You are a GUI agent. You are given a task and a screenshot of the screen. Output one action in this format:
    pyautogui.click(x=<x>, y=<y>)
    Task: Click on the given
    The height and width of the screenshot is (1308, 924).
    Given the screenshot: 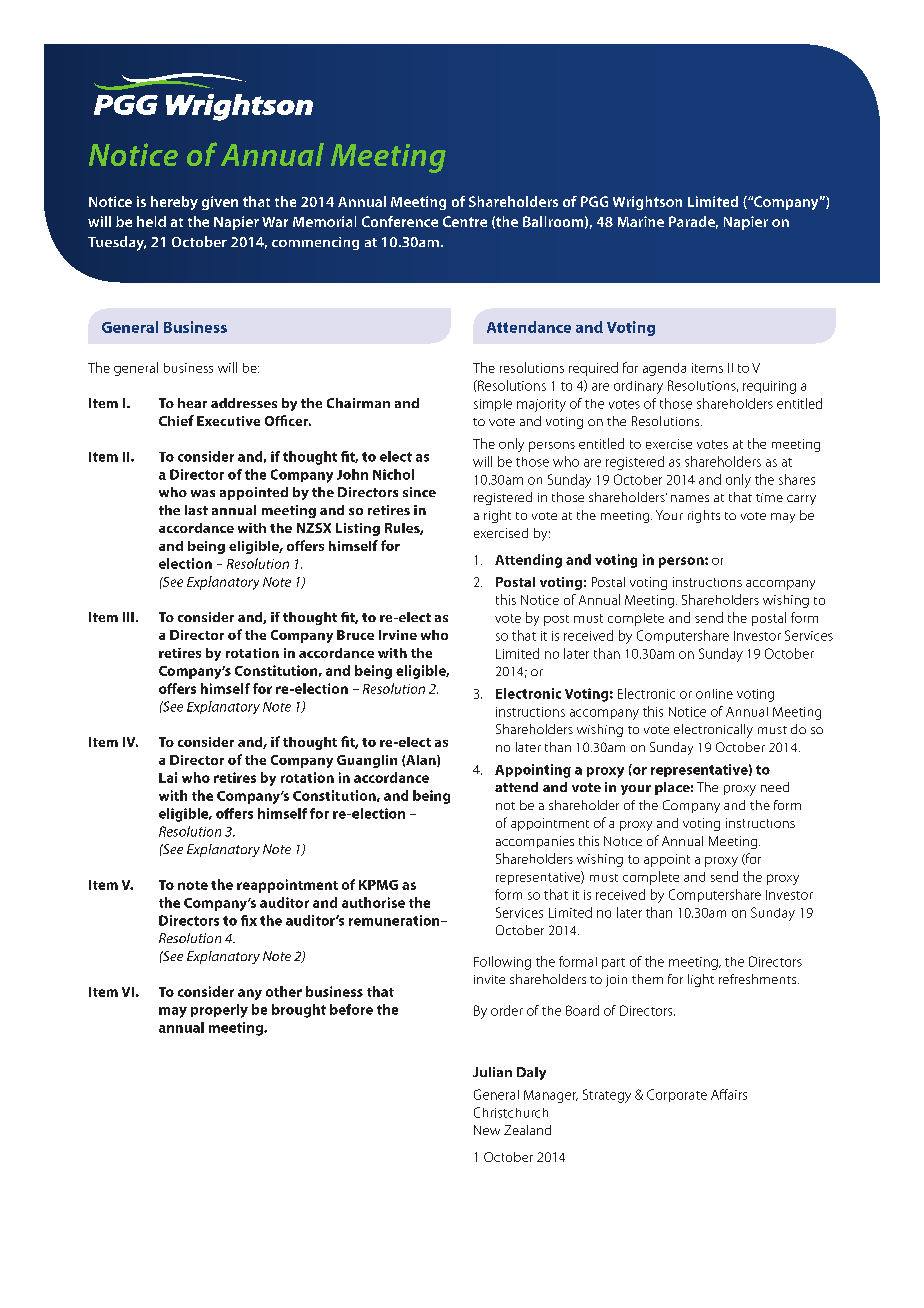 What is the action you would take?
    pyautogui.click(x=220, y=203)
